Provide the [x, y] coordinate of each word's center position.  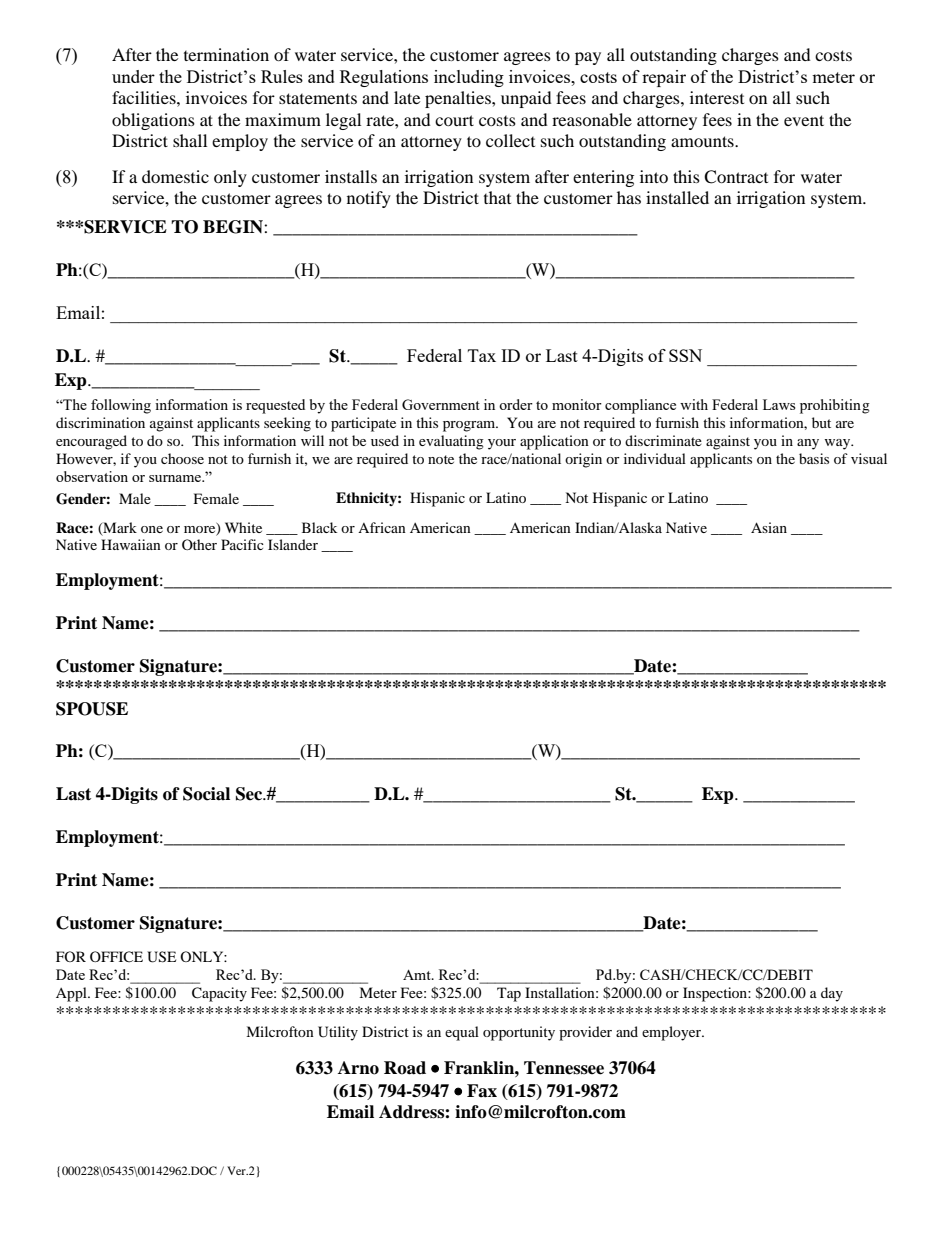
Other [199, 544]
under [133, 76]
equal [462, 1033]
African [382, 527]
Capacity [219, 994]
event [804, 120]
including [469, 78]
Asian [769, 527]
